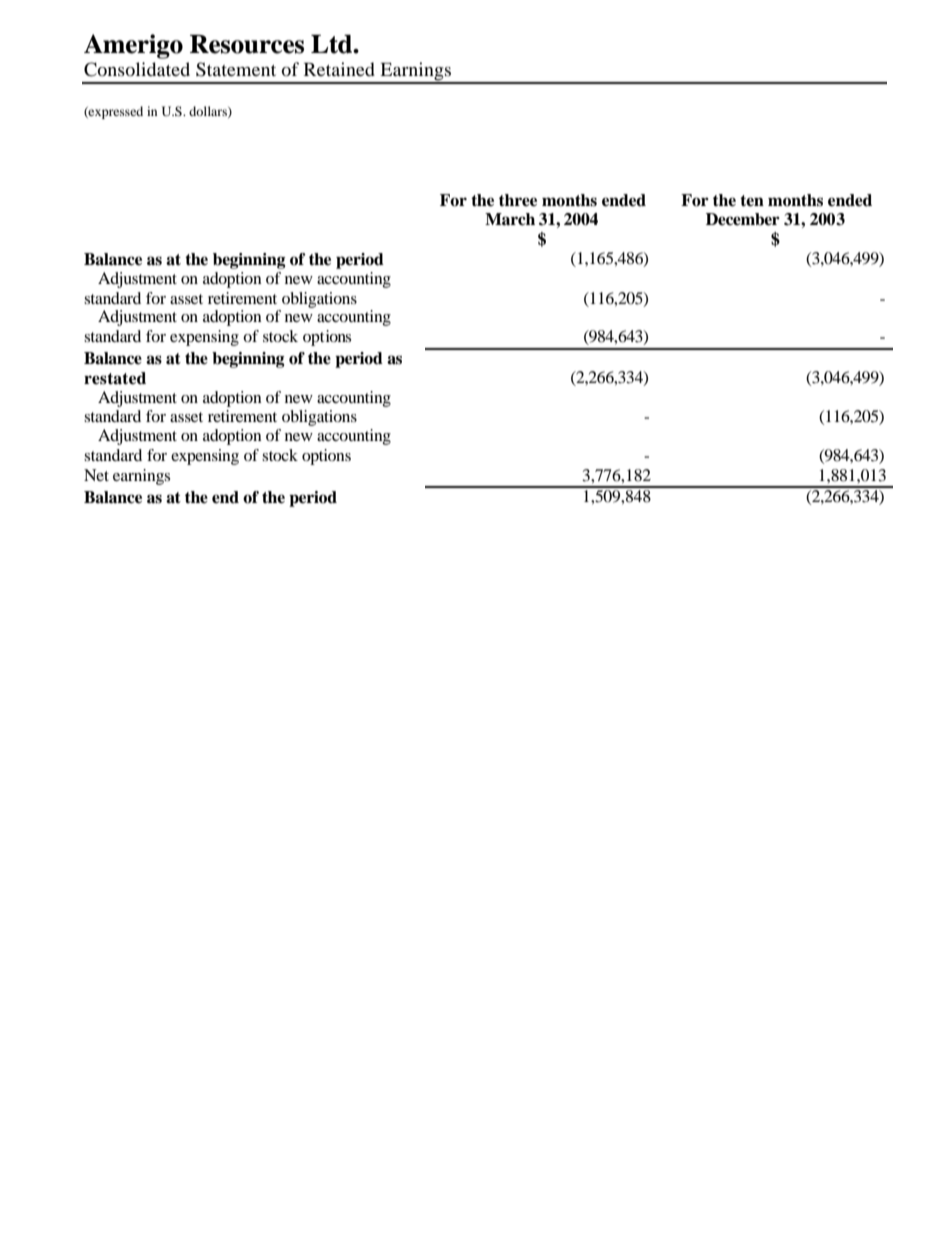 The width and height of the screenshot is (952, 1233). I want to click on three, so click(518, 200).
